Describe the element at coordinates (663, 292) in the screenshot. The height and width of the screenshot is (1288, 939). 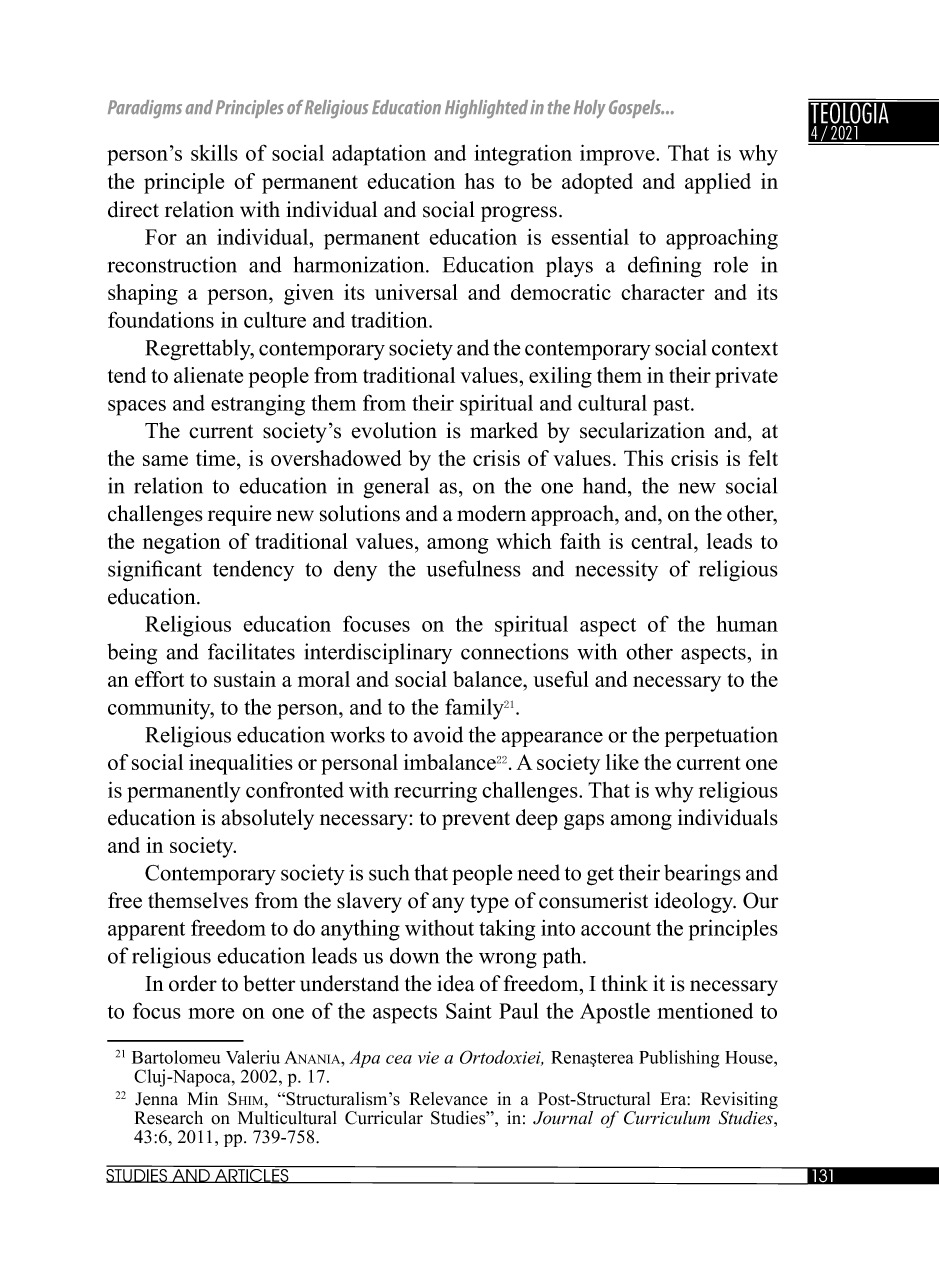
I see `character` at that location.
